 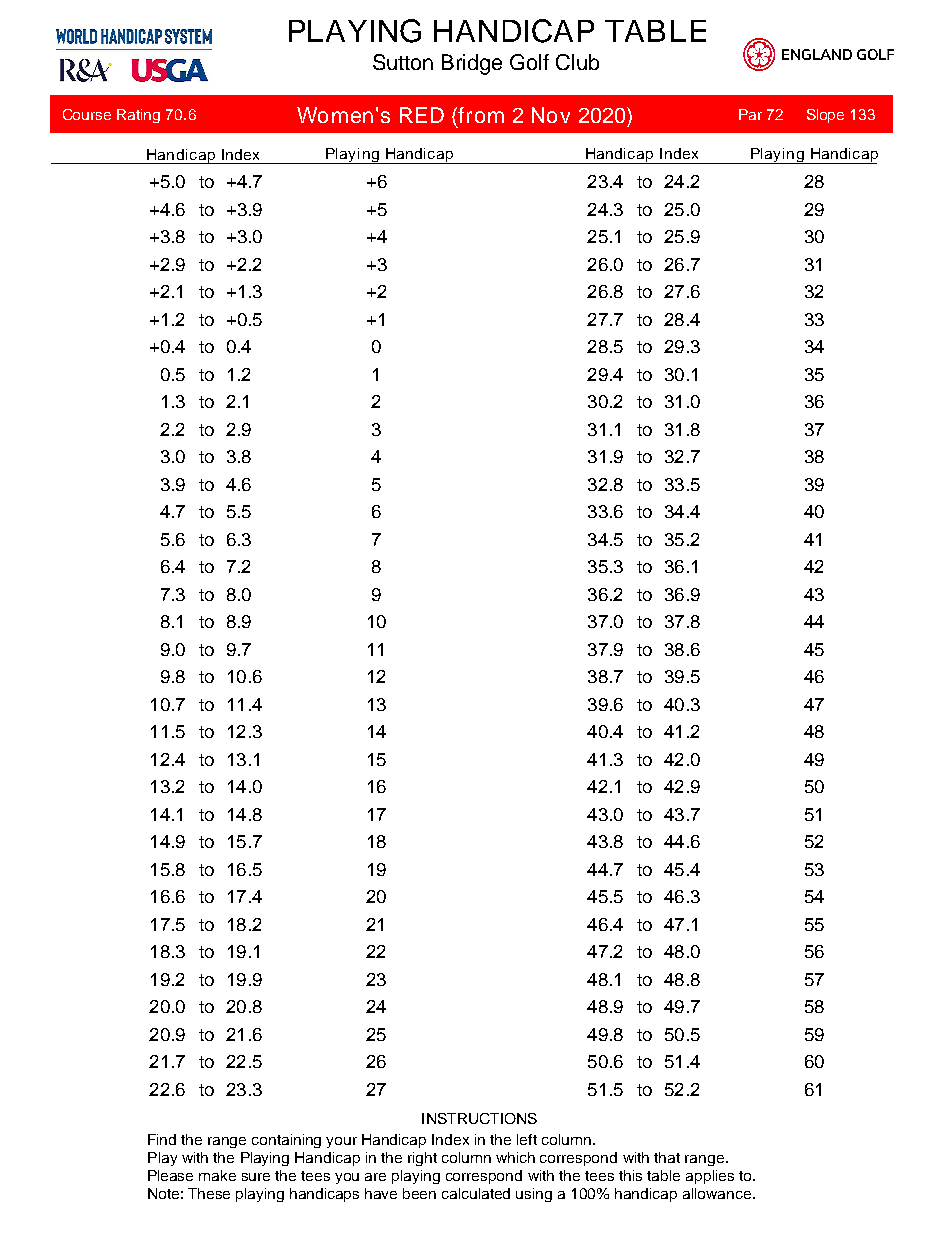 What do you see at coordinates (162, 1139) in the screenshot?
I see `Find` at bounding box center [162, 1139].
